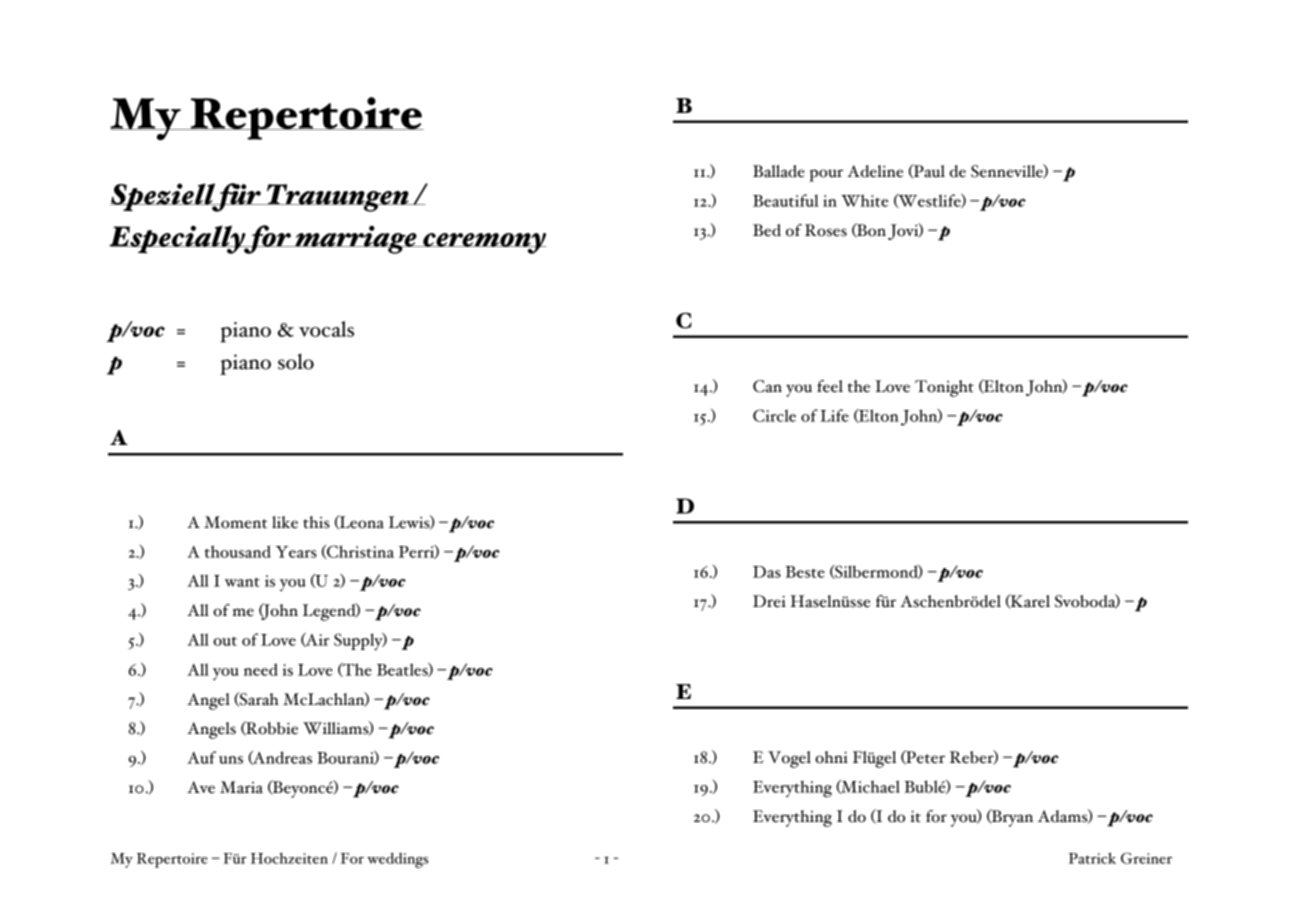  What do you see at coordinates (356, 239) in the document?
I see `marriage` at bounding box center [356, 239].
